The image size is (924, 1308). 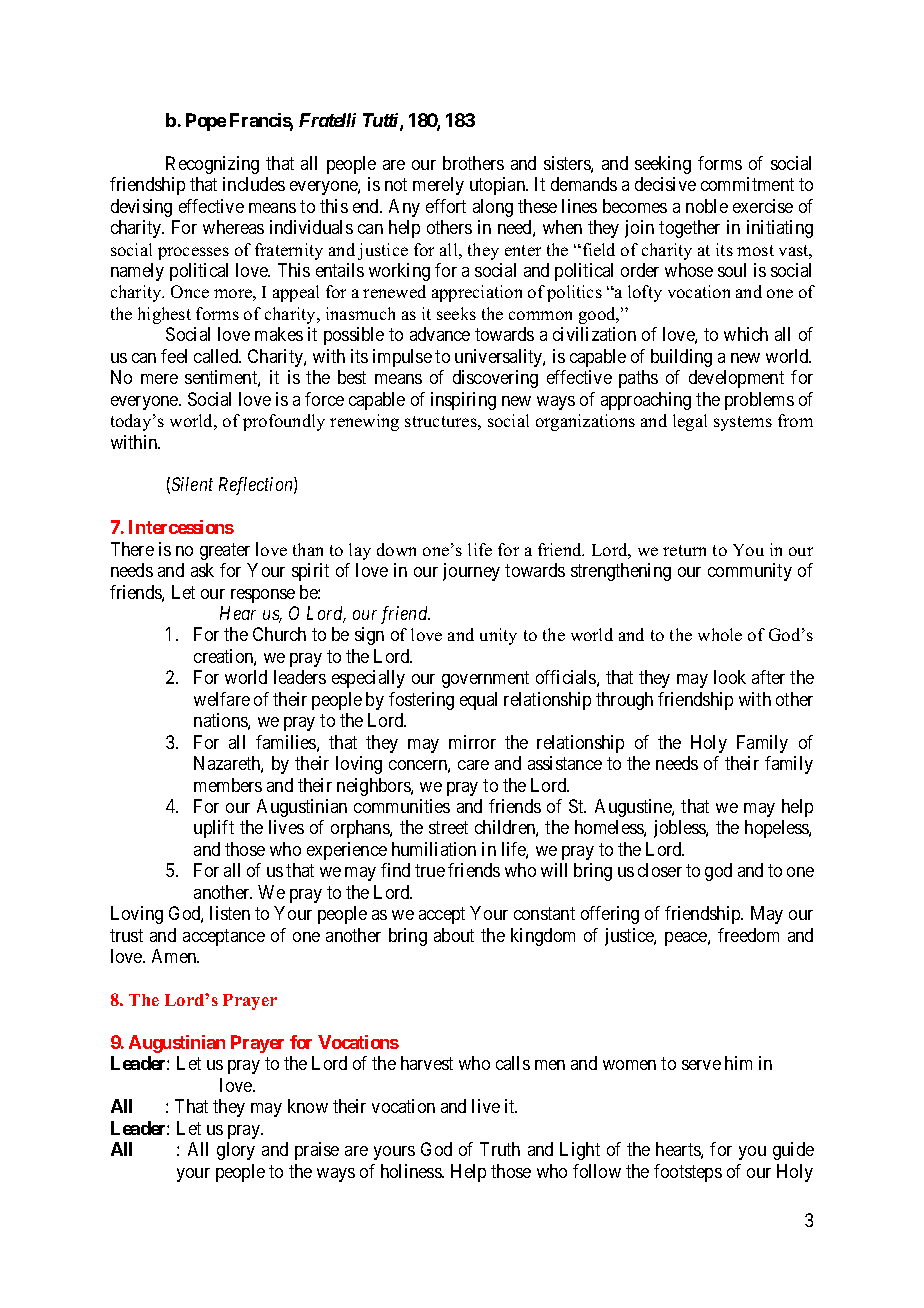 What do you see at coordinates (236, 1151) in the screenshot?
I see `glory` at bounding box center [236, 1151].
